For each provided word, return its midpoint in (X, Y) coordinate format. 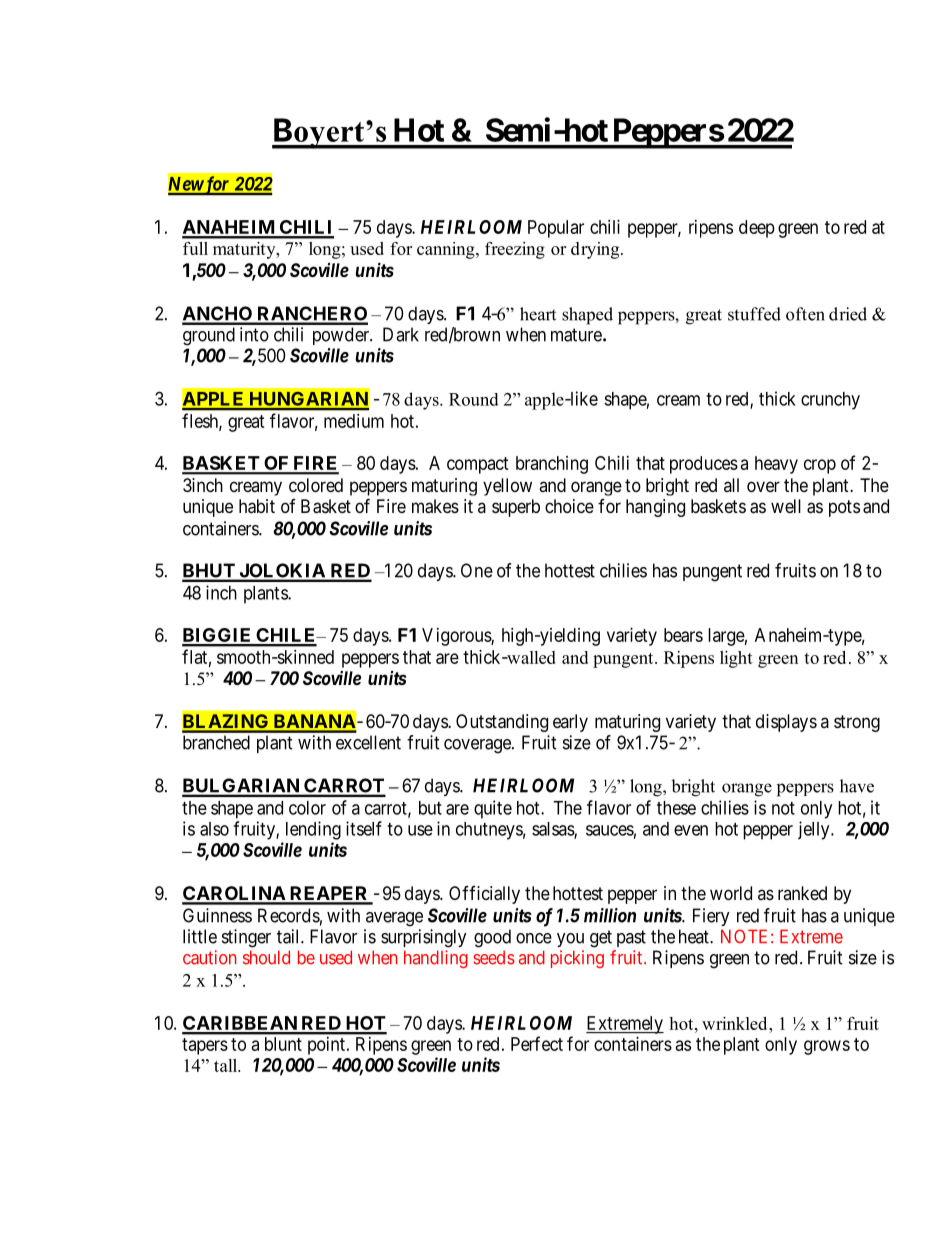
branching (552, 465)
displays (786, 723)
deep (757, 229)
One (477, 570)
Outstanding (502, 723)
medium (354, 421)
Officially (484, 895)
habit (257, 506)
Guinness (217, 915)
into (254, 334)
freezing (515, 250)
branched (216, 742)
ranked (802, 893)
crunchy (830, 401)
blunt (283, 1044)
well (786, 506)
